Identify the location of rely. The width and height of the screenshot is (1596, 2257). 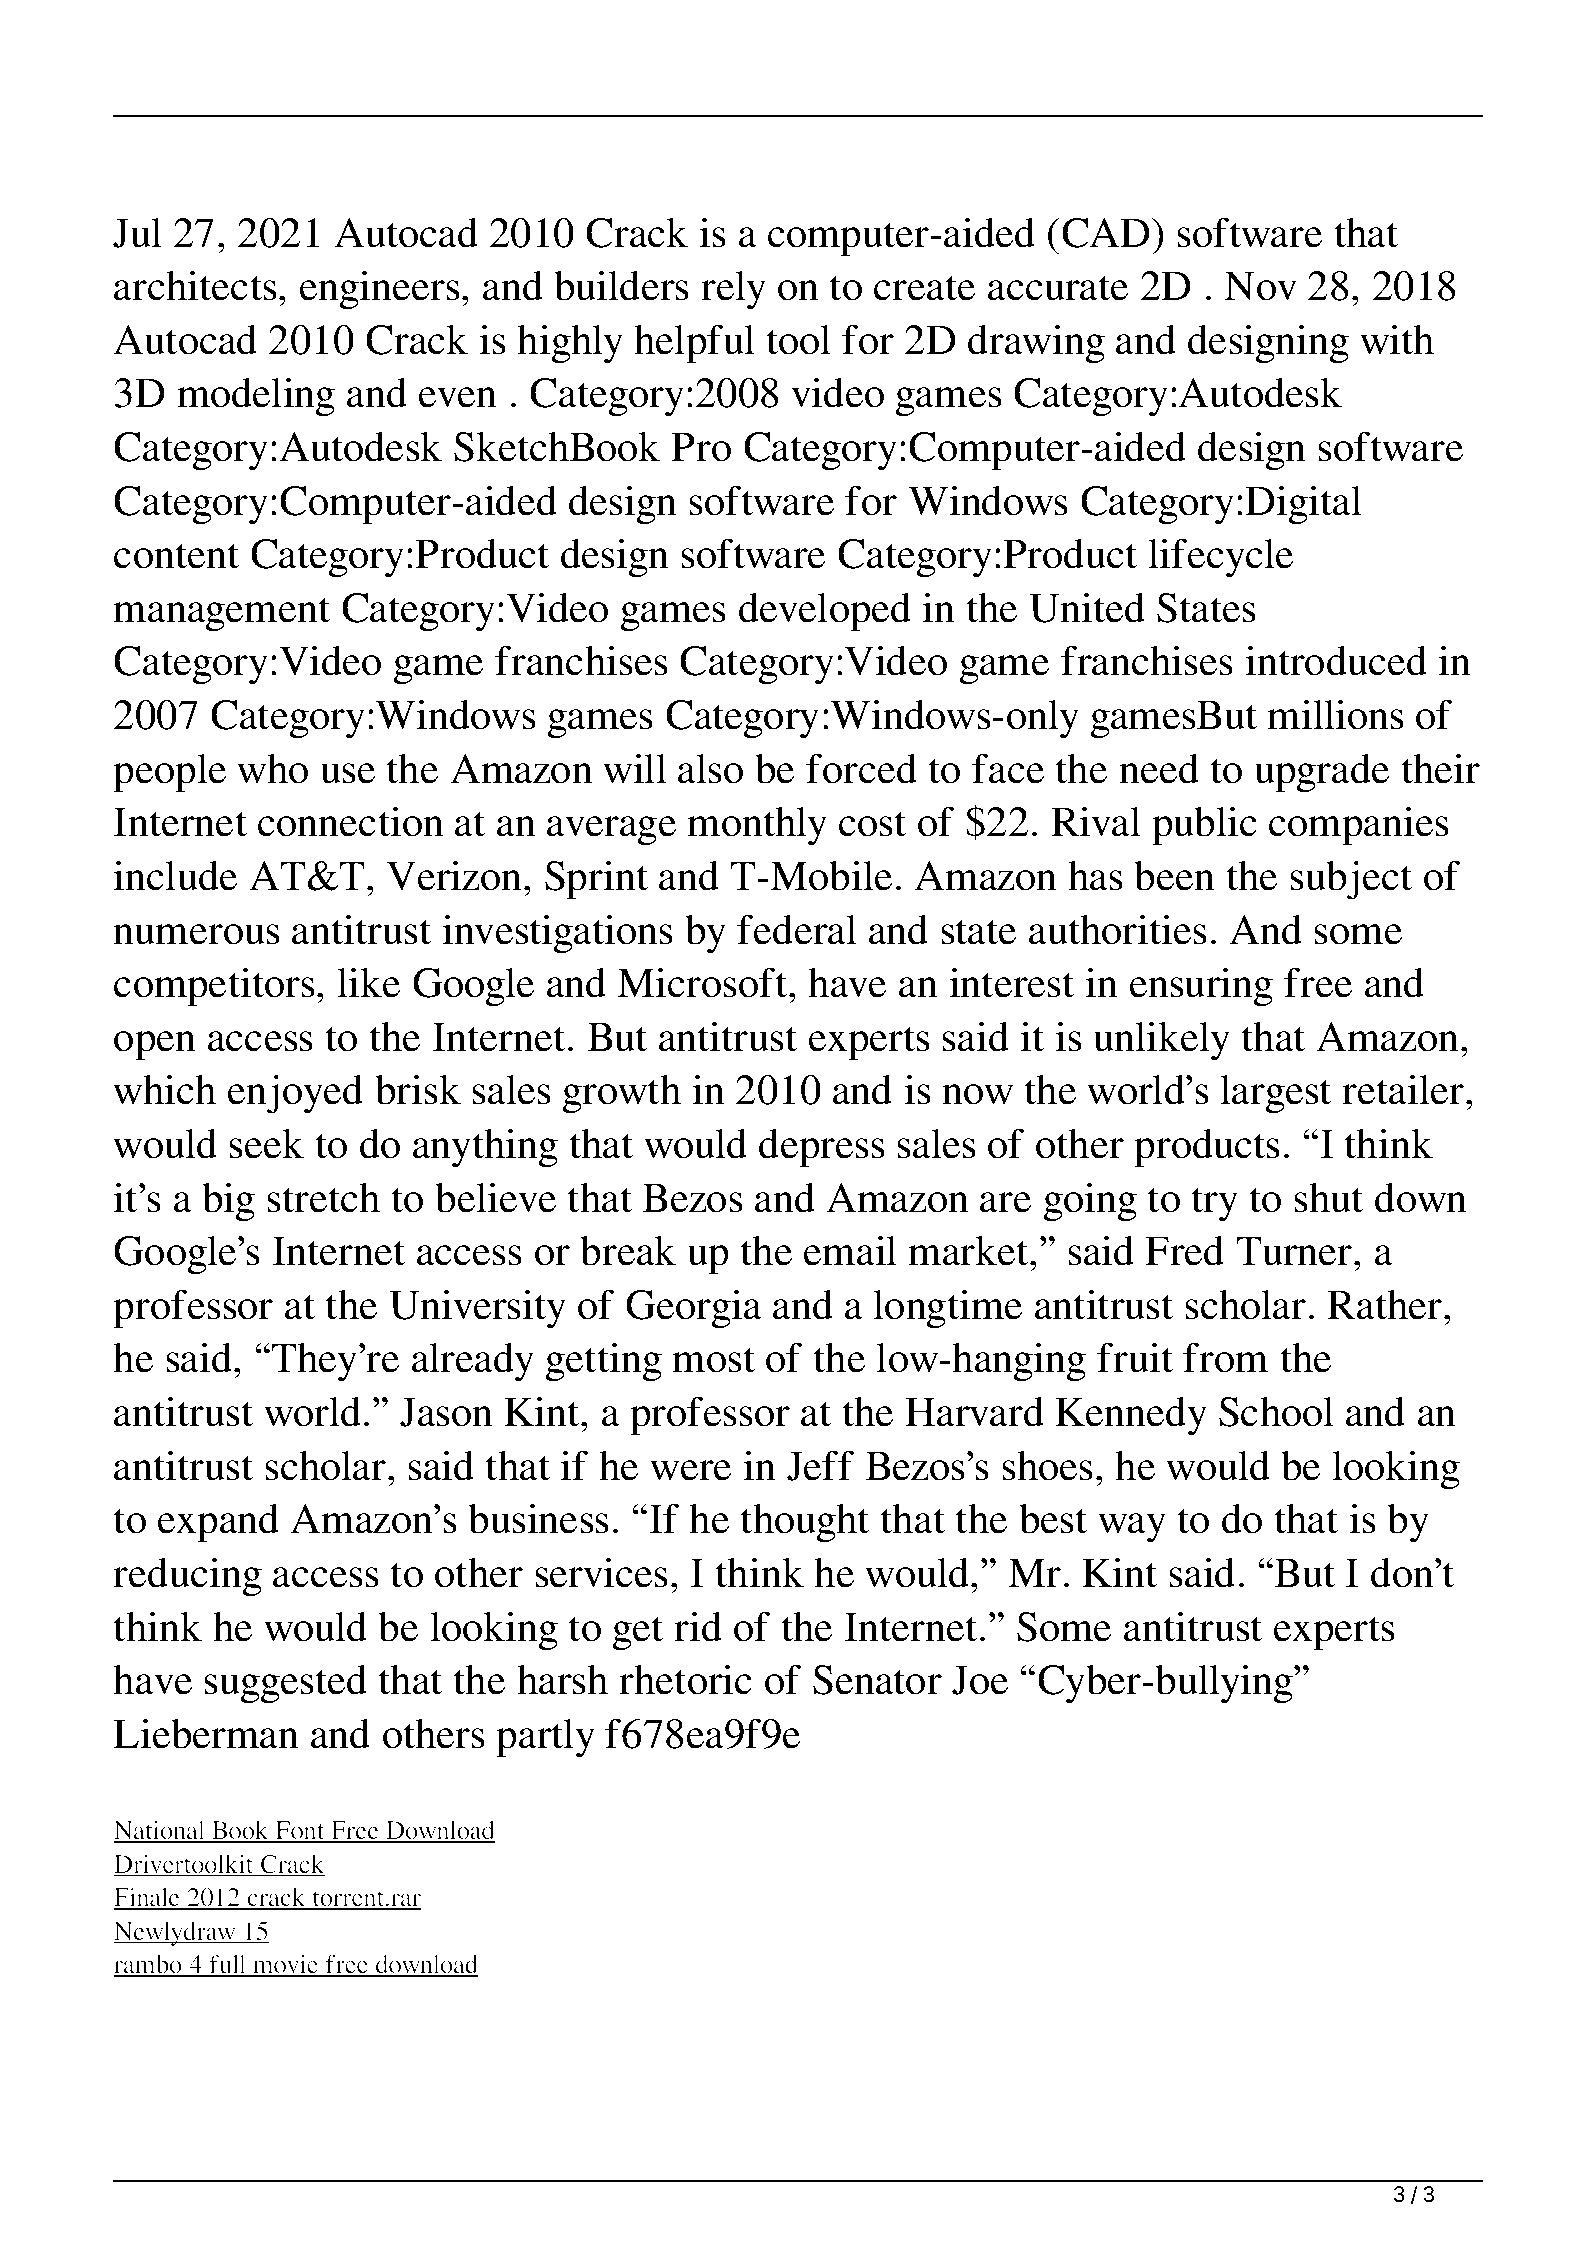
(733, 290).
